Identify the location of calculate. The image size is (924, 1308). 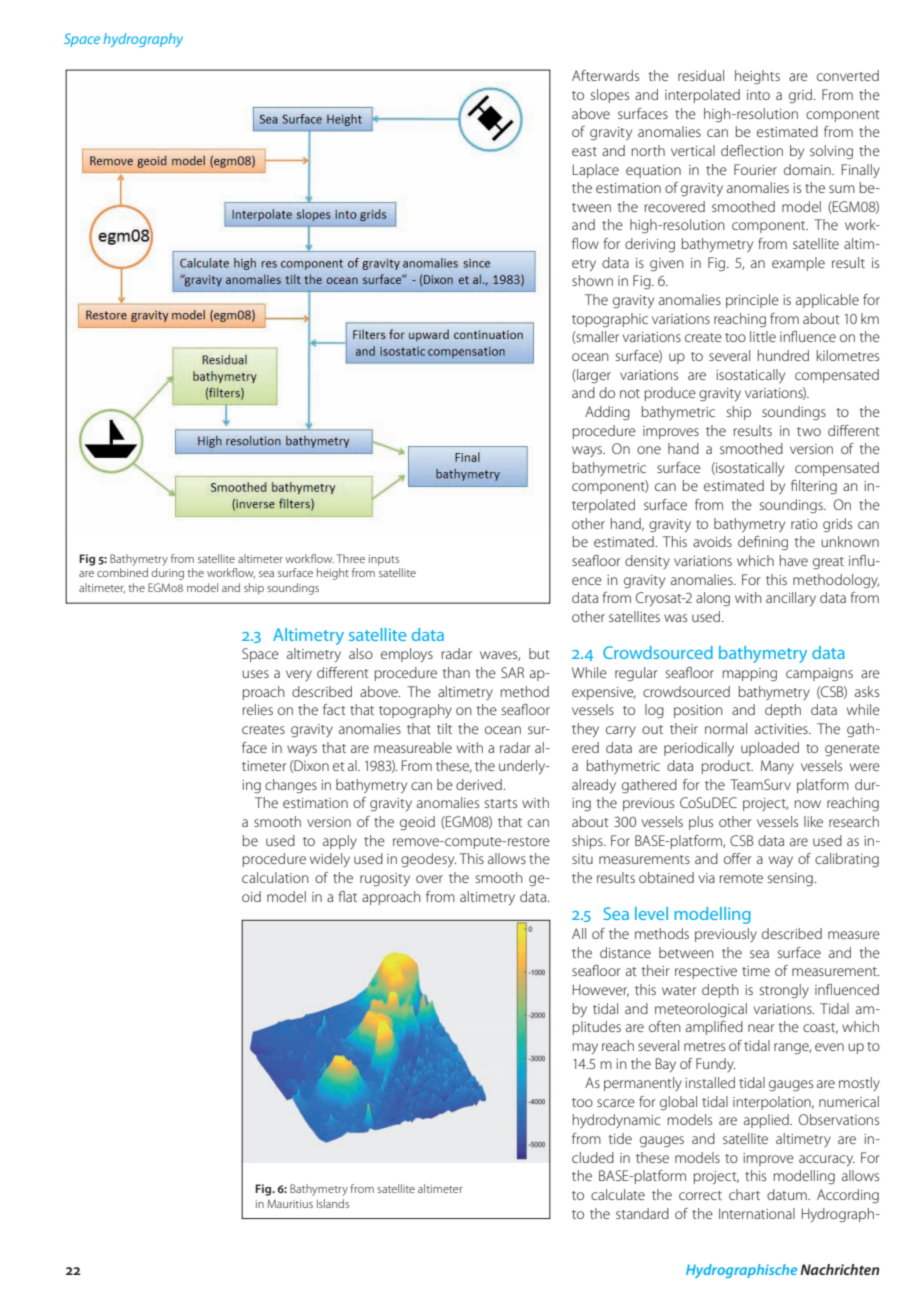
(618, 1194).
